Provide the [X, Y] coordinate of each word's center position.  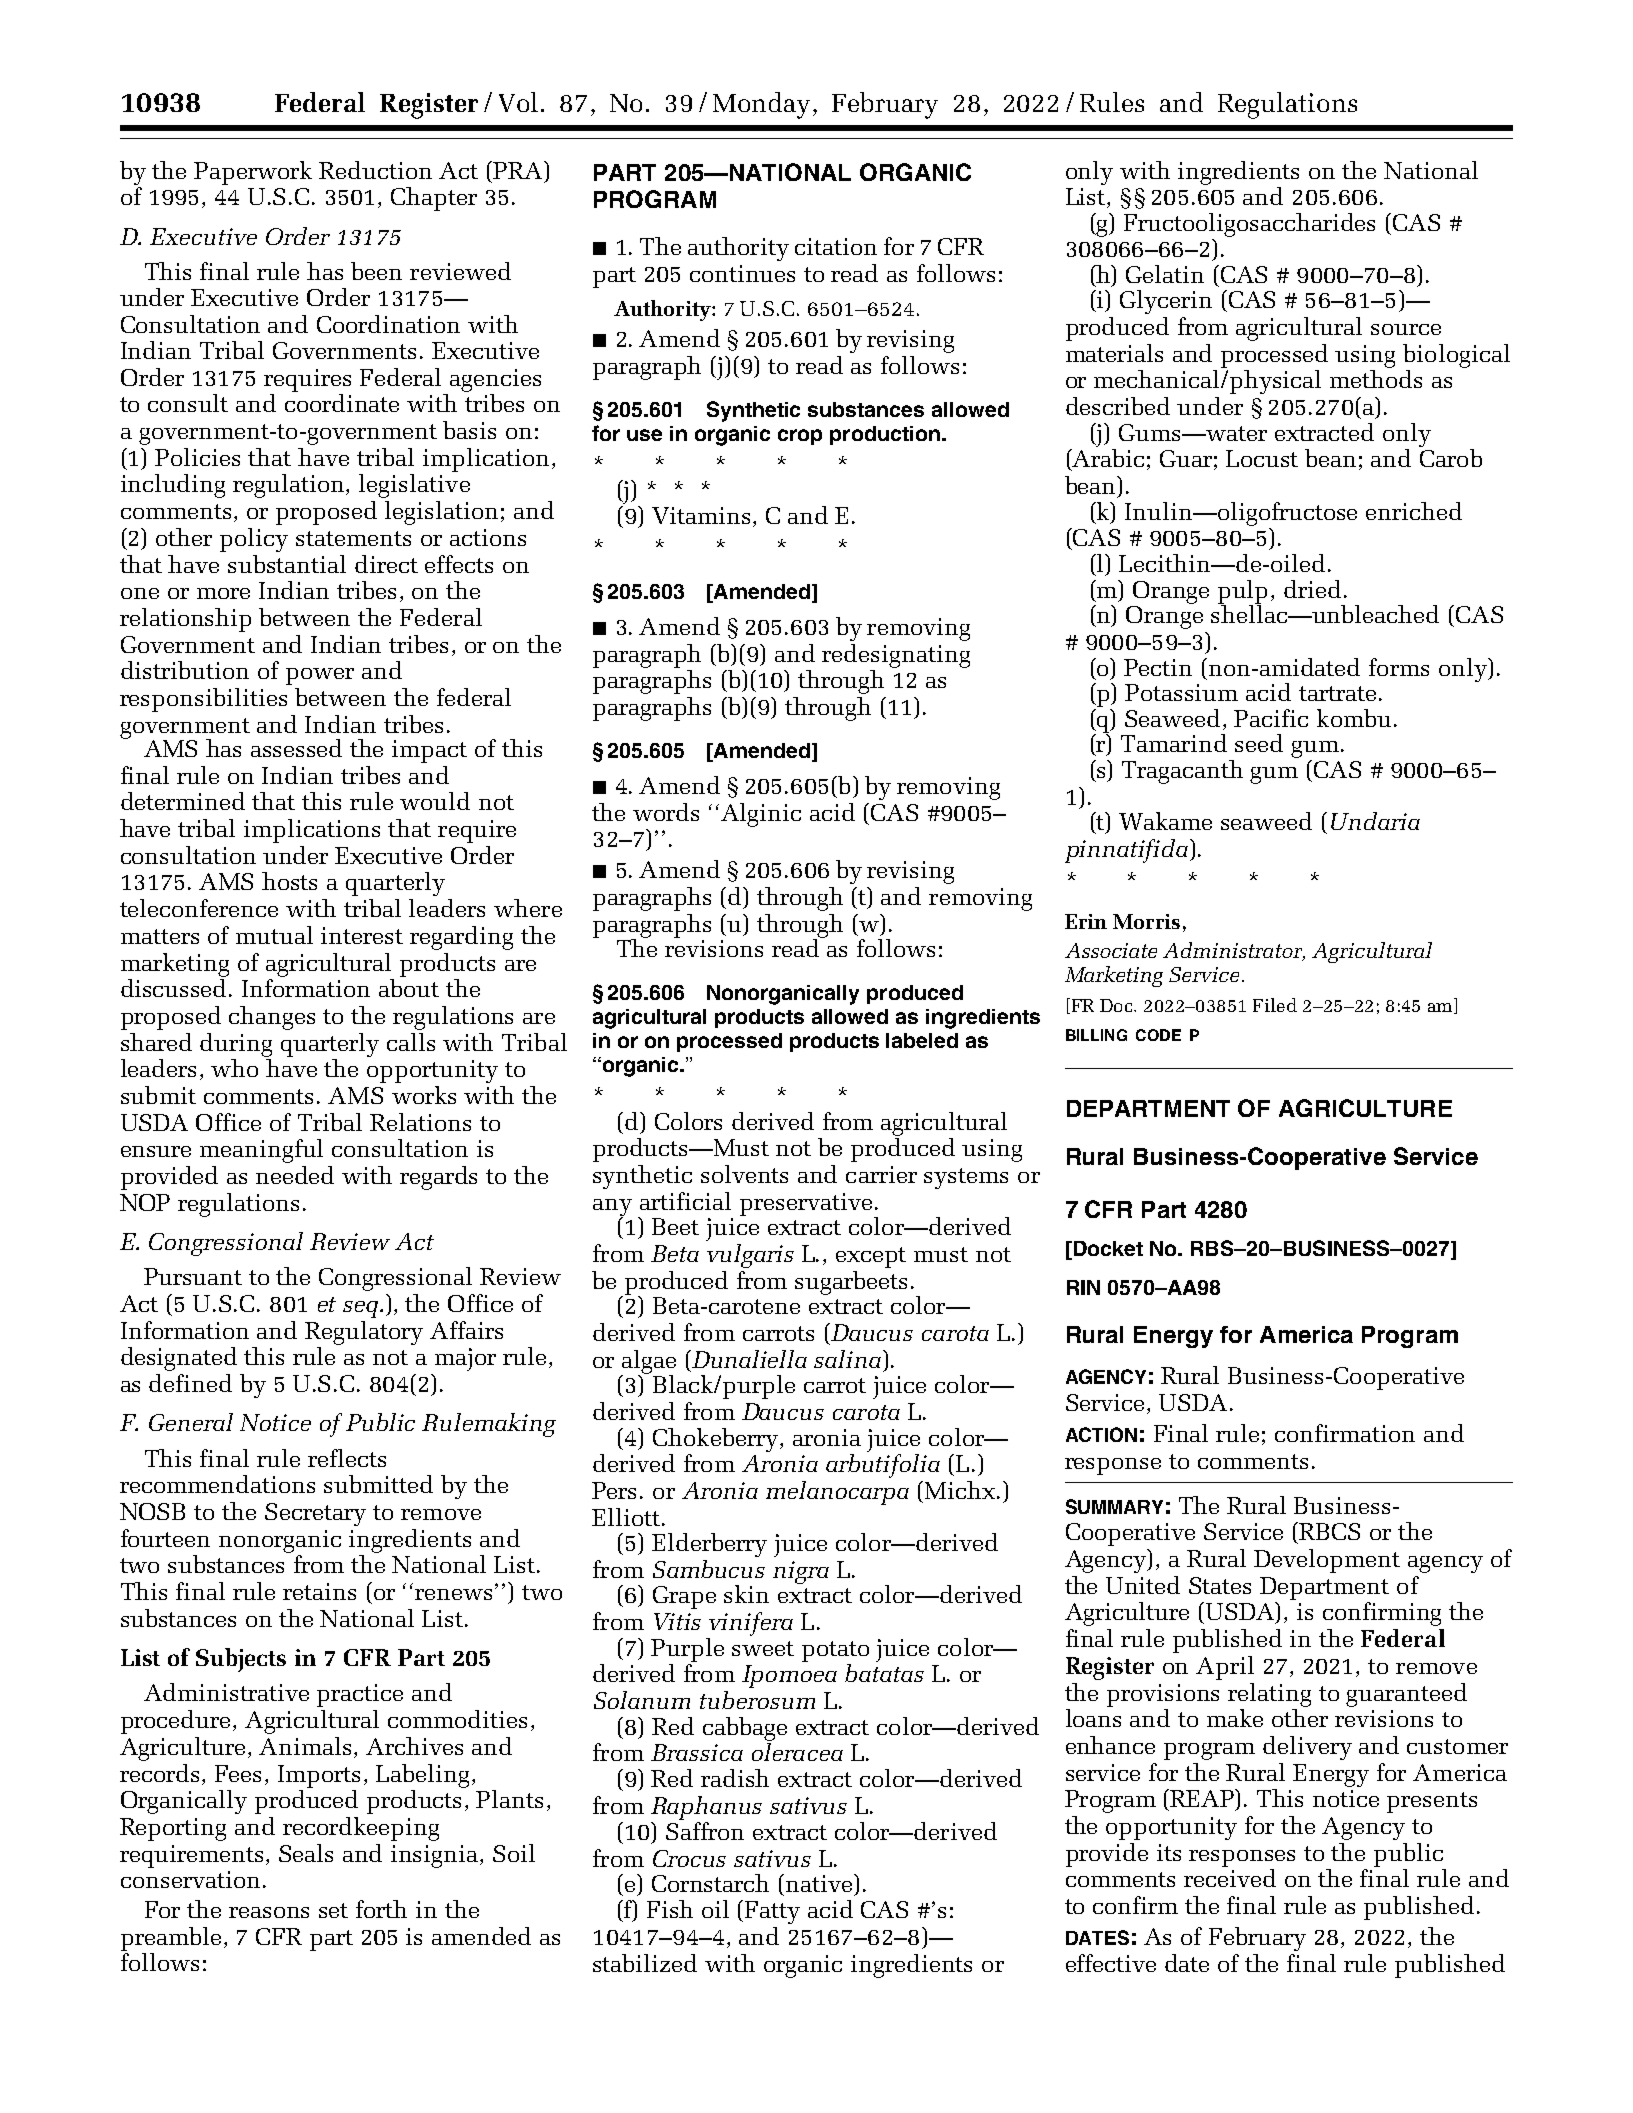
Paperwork [253, 173]
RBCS [1328, 1531]
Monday [763, 105]
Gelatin [1165, 274]
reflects [347, 1458]
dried [1312, 589]
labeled [922, 1040]
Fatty [772, 1912]
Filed [1275, 1005]
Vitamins [703, 517]
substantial [287, 564]
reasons [269, 1912]
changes [272, 1018]
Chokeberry [717, 1440]
